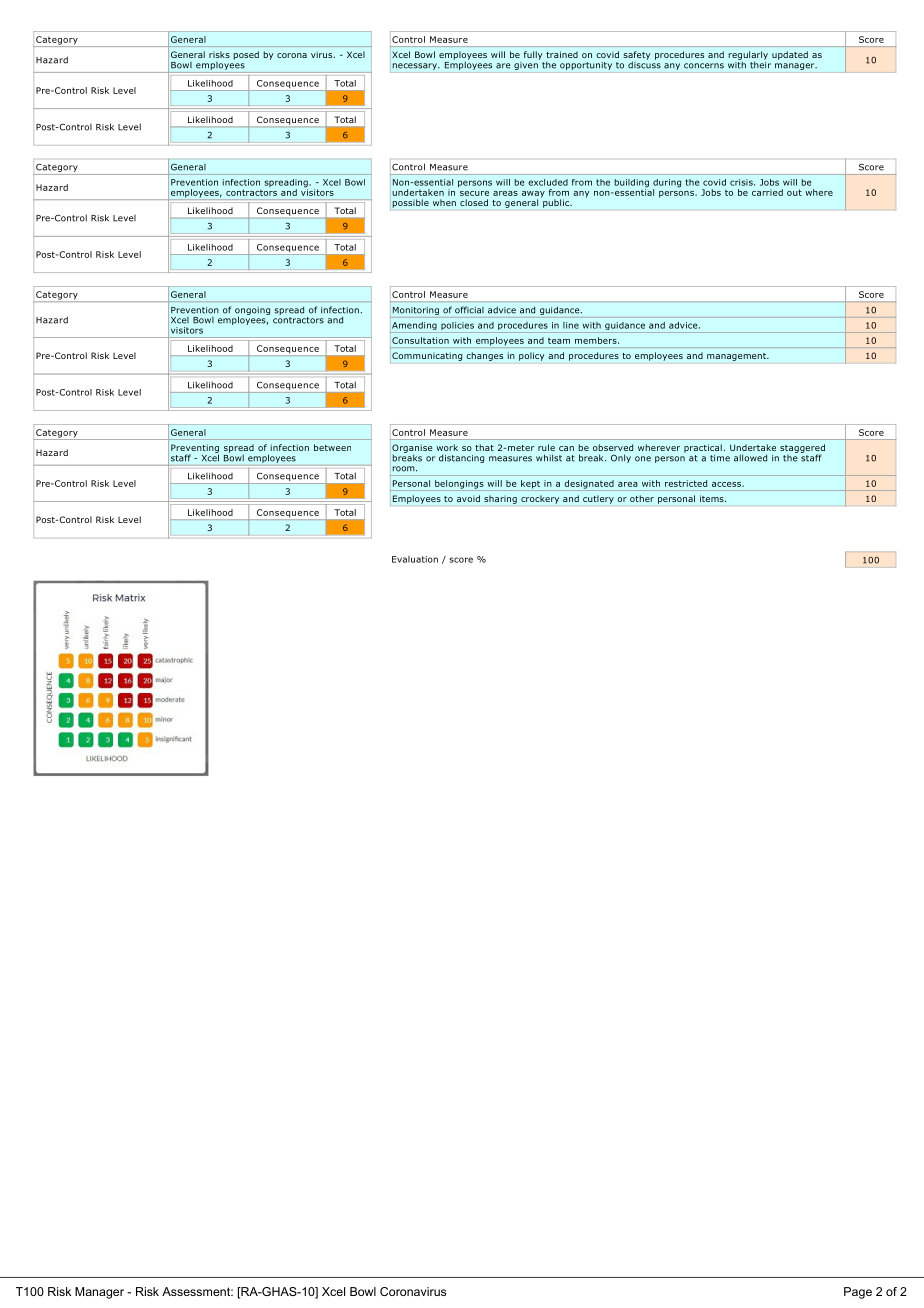  I want to click on Evaluation, so click(415, 559).
